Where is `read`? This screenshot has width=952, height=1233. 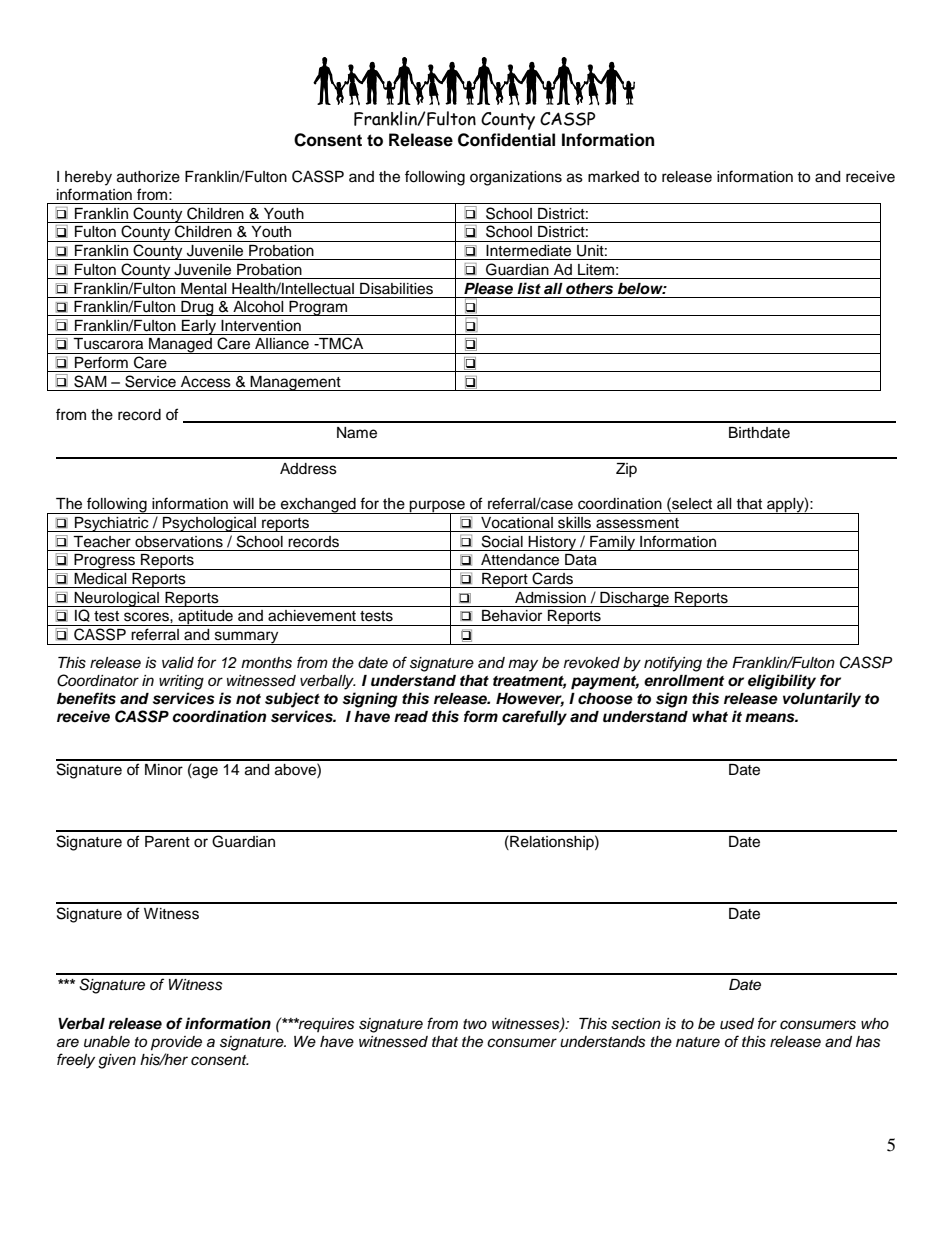
read is located at coordinates (411, 717).
